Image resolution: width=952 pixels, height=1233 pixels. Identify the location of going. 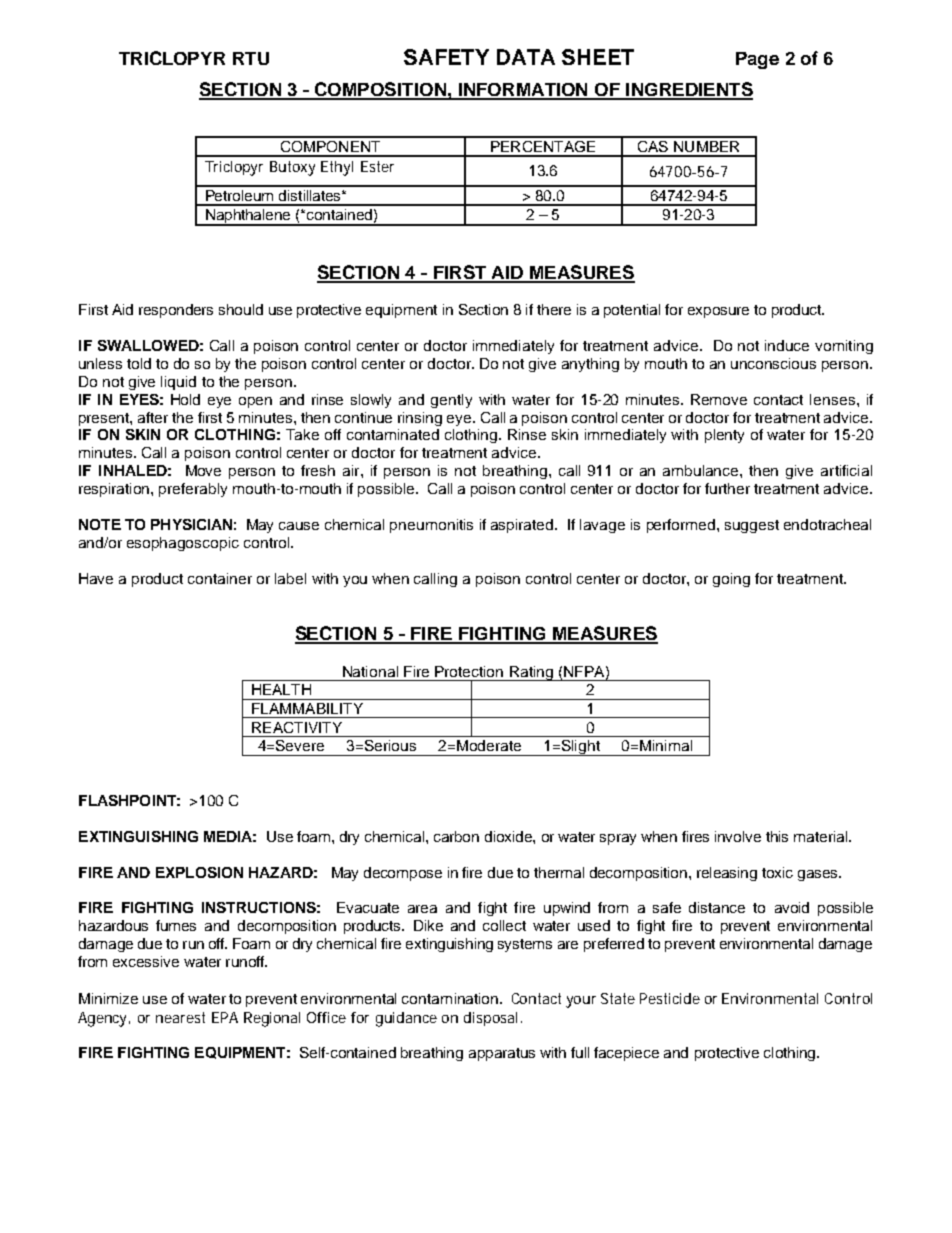
(731, 580).
